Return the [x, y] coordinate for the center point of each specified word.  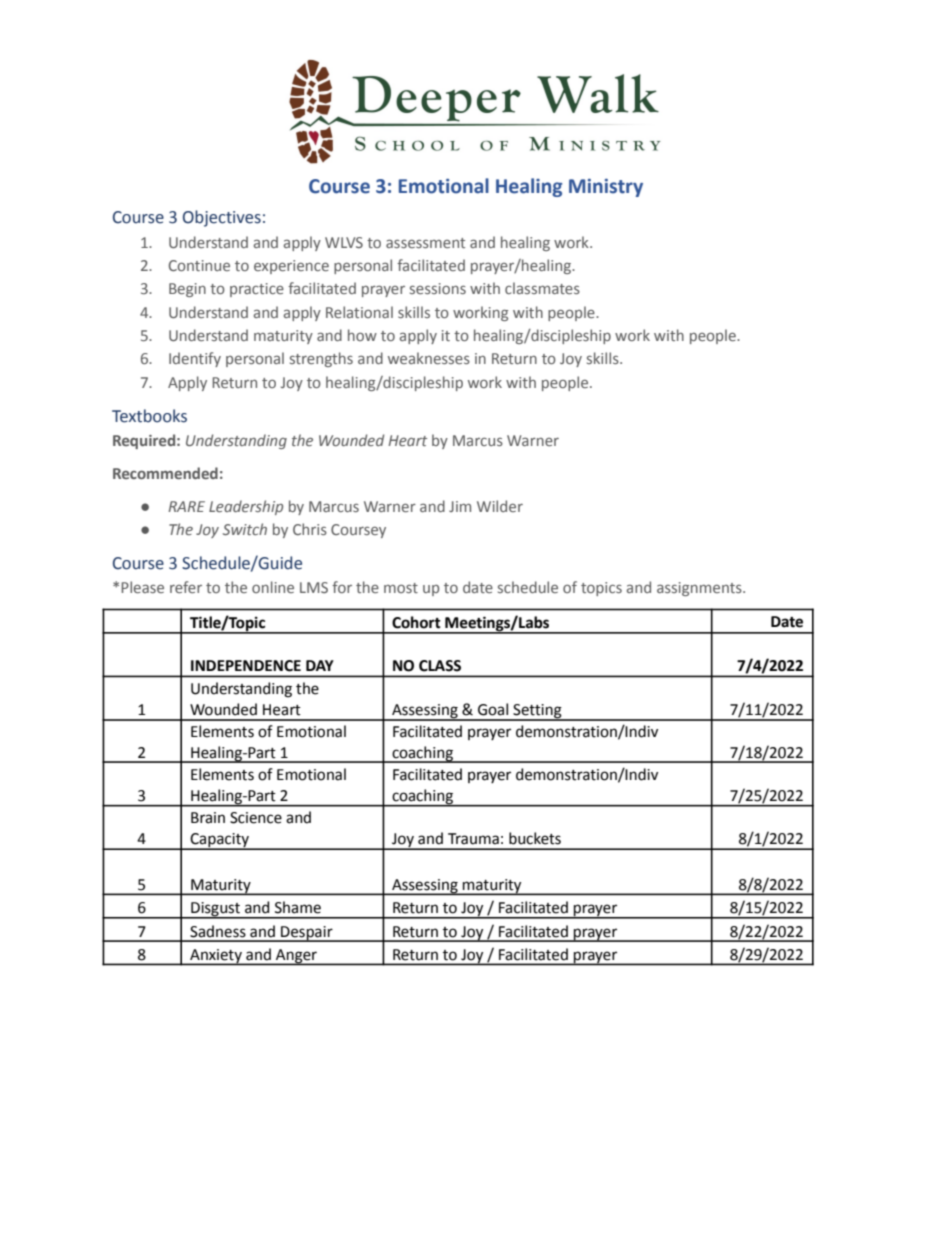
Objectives [222, 218]
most [401, 588]
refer [186, 587]
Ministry [606, 187]
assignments [700, 589]
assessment [425, 243]
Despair [307, 934]
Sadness [218, 931]
